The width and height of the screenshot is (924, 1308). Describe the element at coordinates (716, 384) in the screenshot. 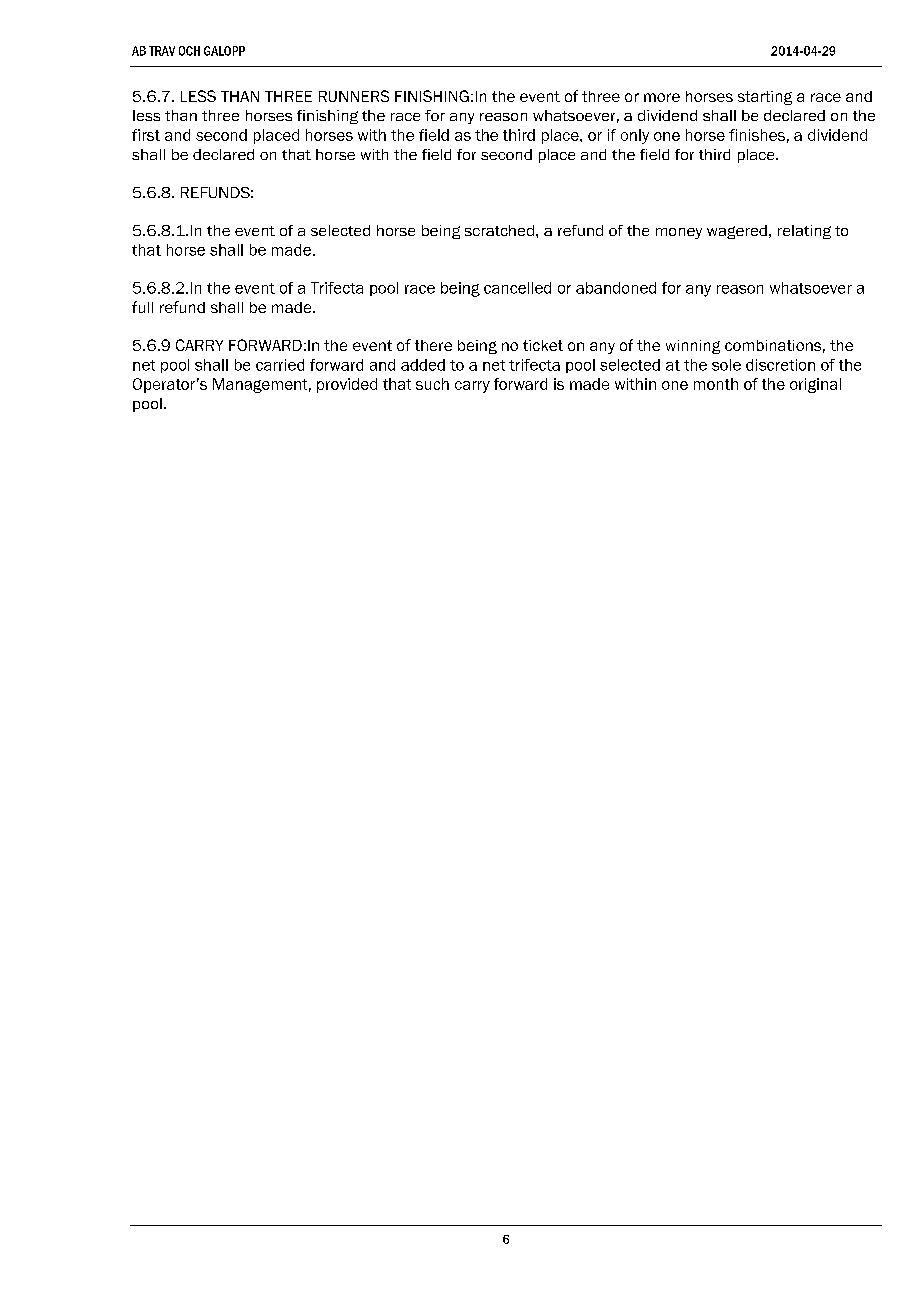

I see `month` at that location.
